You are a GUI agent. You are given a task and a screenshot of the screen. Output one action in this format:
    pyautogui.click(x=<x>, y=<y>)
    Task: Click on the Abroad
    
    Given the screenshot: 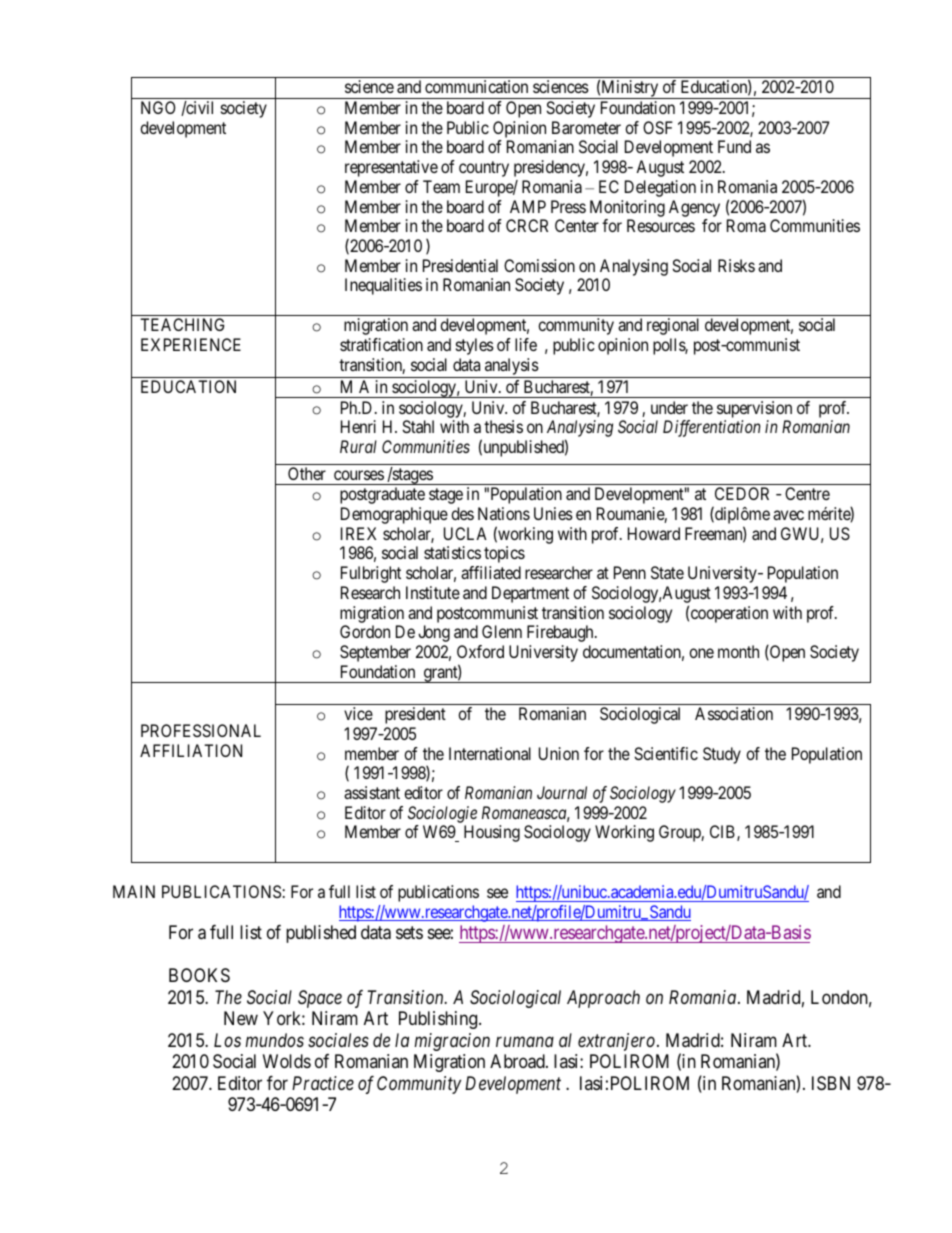 What is the action you would take?
    pyautogui.click(x=518, y=1061)
